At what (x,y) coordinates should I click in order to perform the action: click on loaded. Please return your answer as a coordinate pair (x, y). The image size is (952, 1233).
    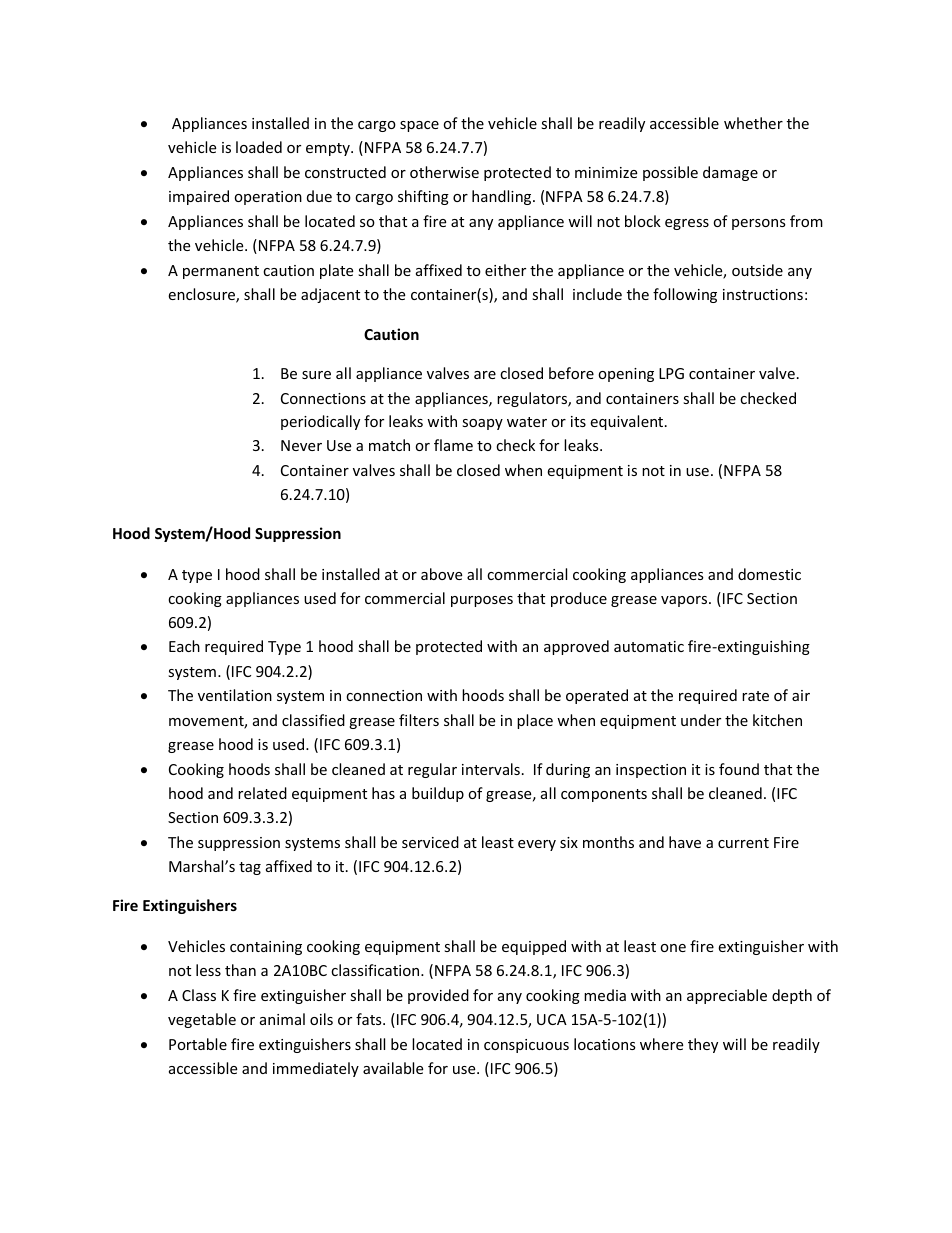
    Looking at the image, I should click on (259, 147).
